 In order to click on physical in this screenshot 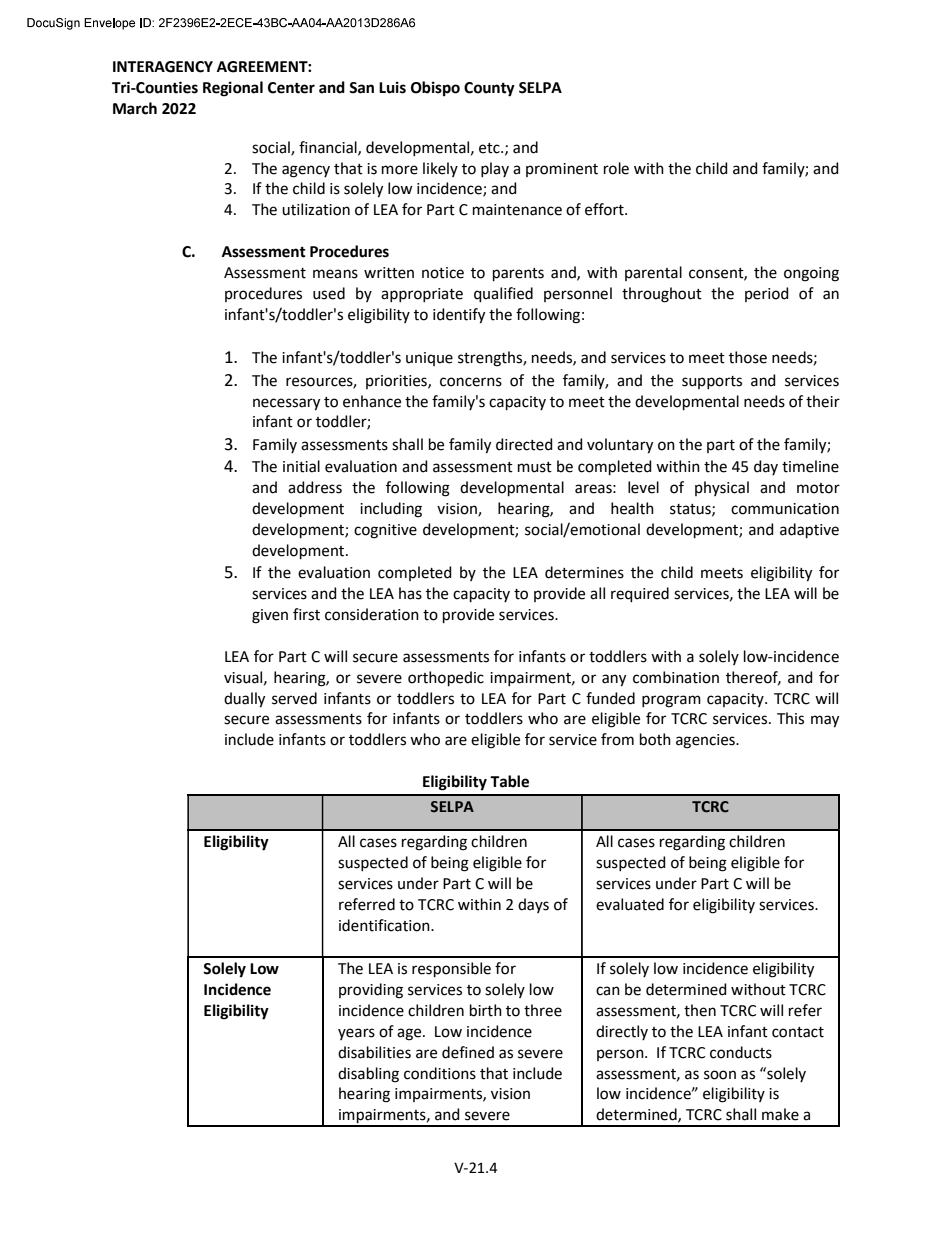, I will do `click(722, 488)`.
